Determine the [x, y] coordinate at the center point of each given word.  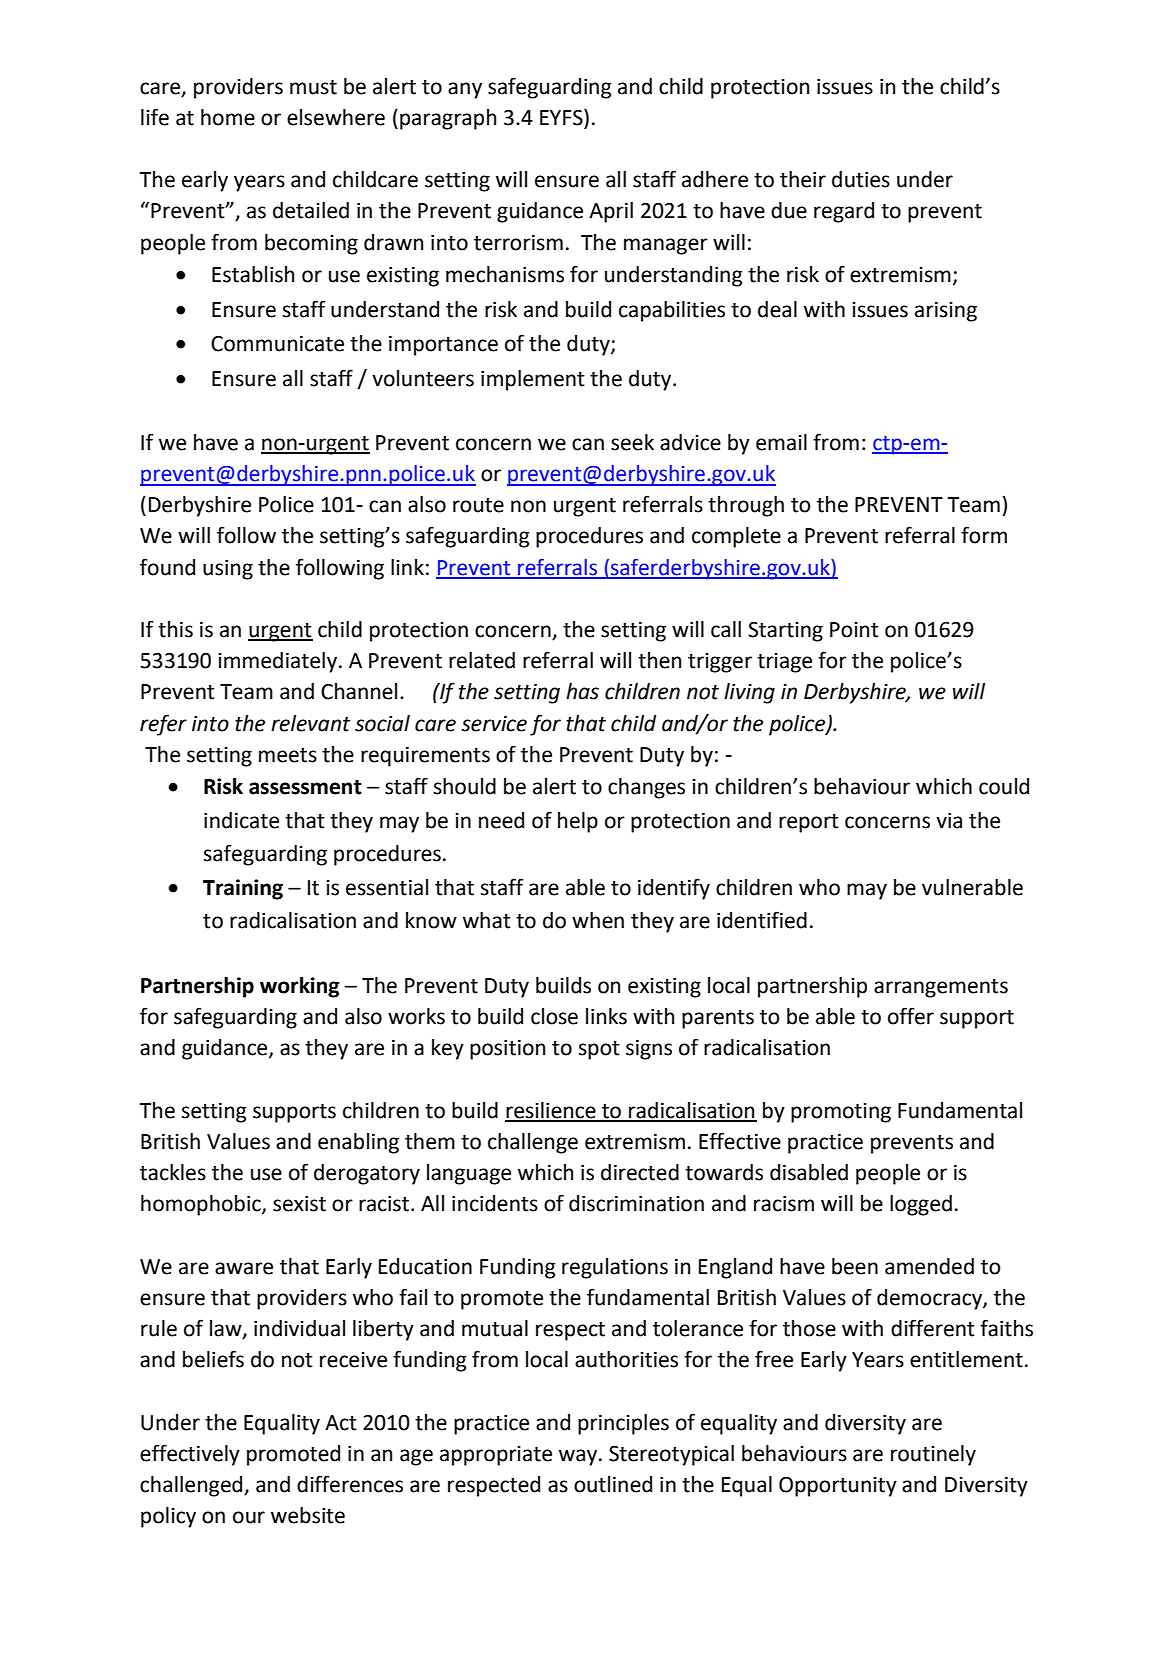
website [308, 1515]
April [611, 212]
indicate [241, 820]
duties [861, 179]
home [228, 117]
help [578, 822]
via [949, 821]
